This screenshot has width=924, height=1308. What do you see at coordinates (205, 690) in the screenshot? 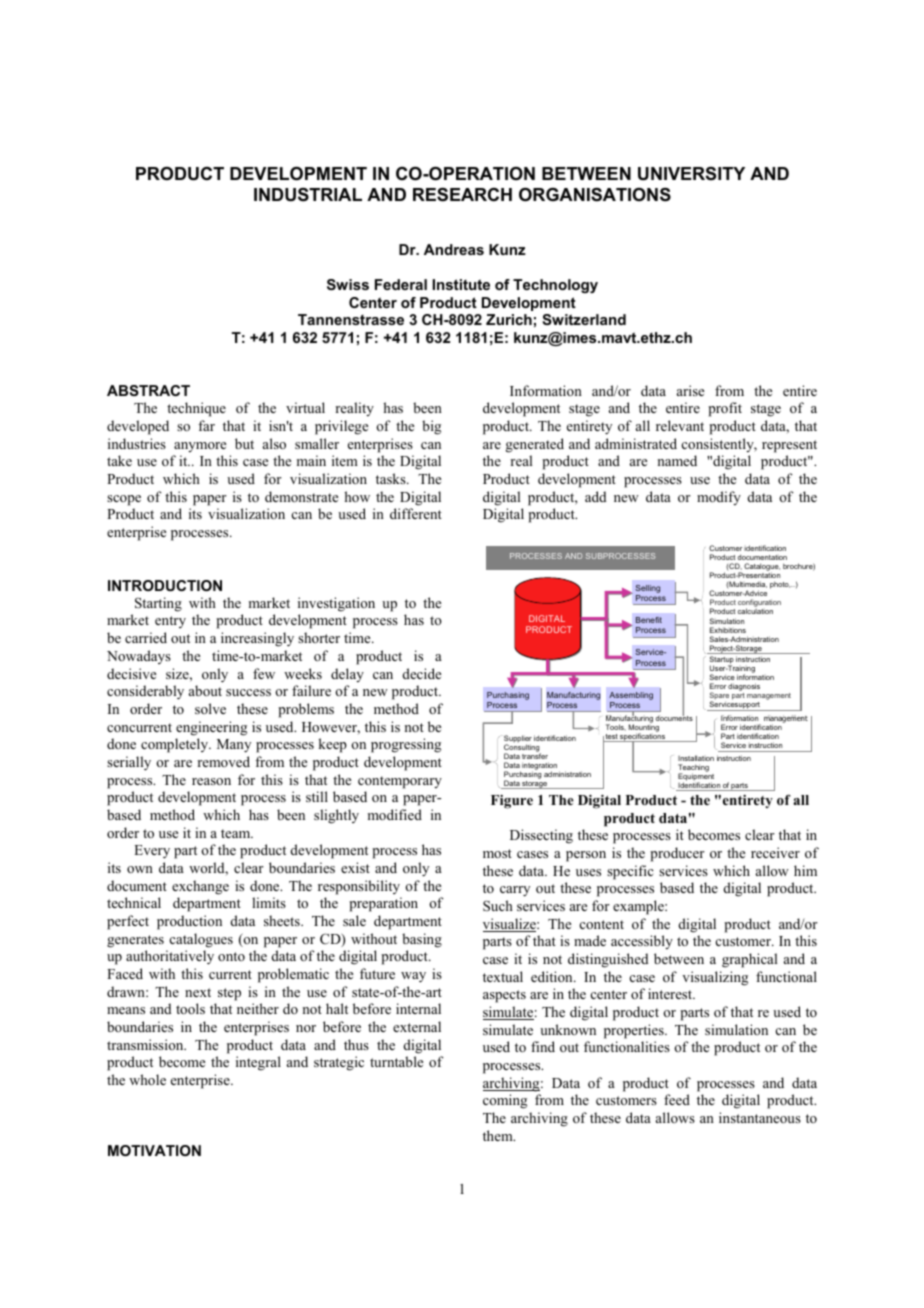
I see `about` at bounding box center [205, 690].
